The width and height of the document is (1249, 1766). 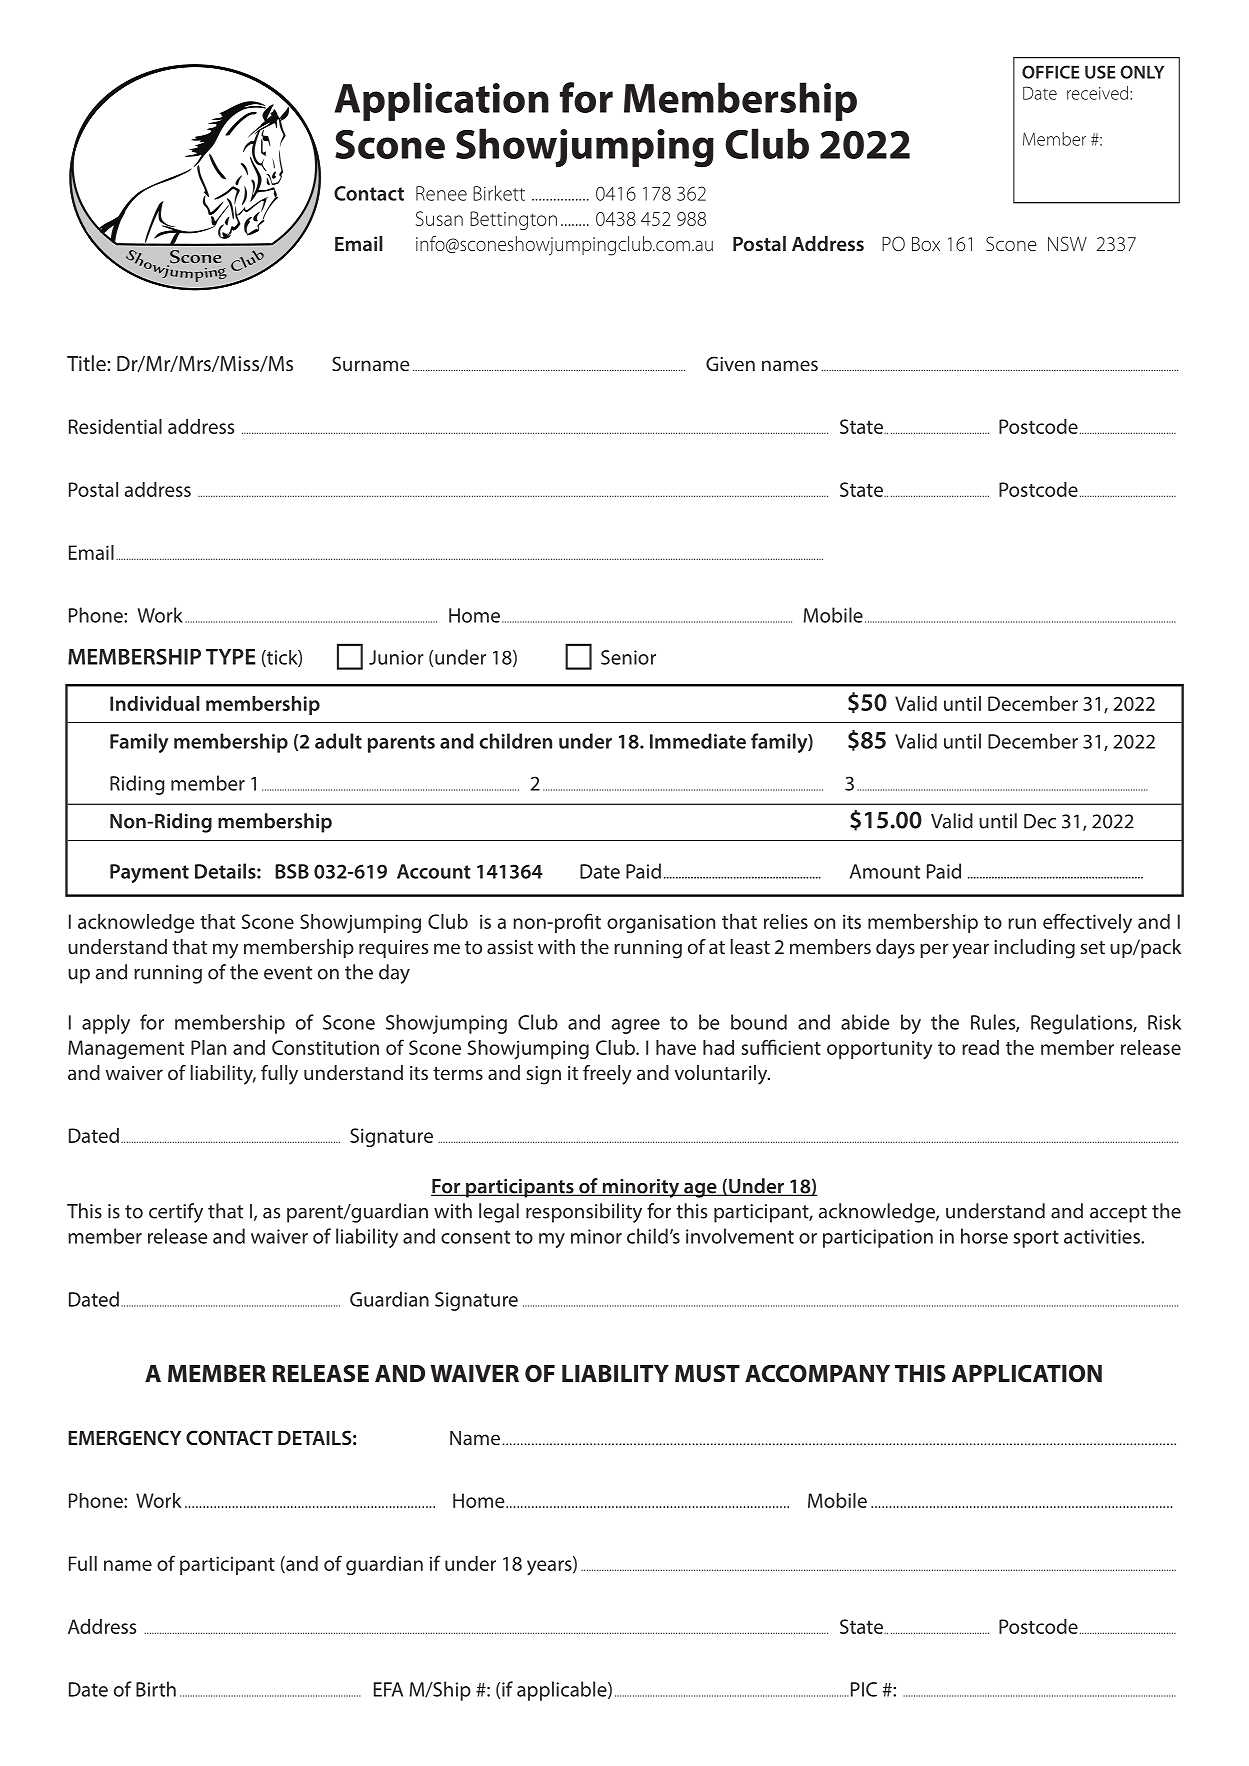 I want to click on TYPE, so click(x=231, y=657).
